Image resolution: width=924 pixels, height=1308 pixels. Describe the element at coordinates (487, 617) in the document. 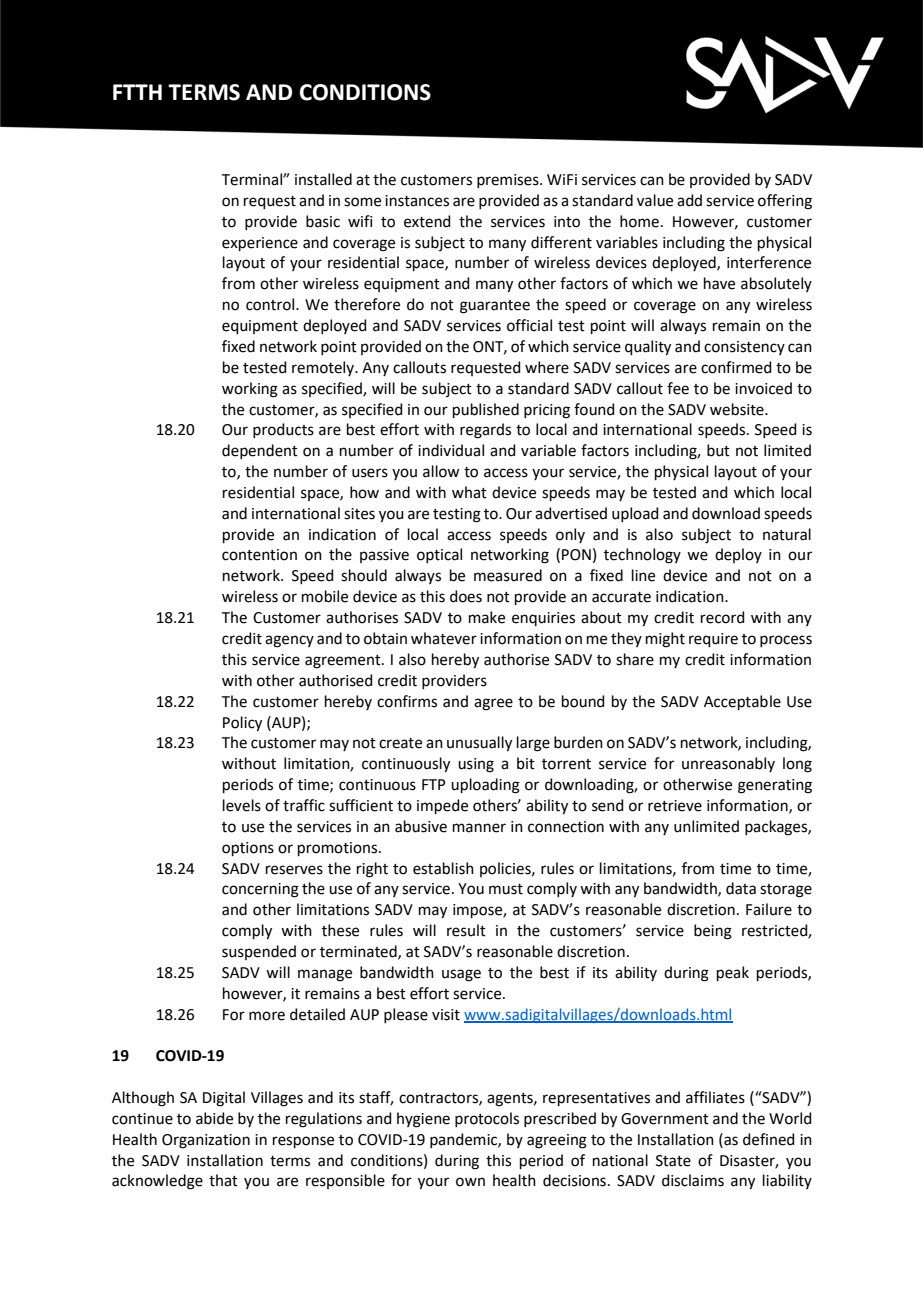

I see `make` at that location.
